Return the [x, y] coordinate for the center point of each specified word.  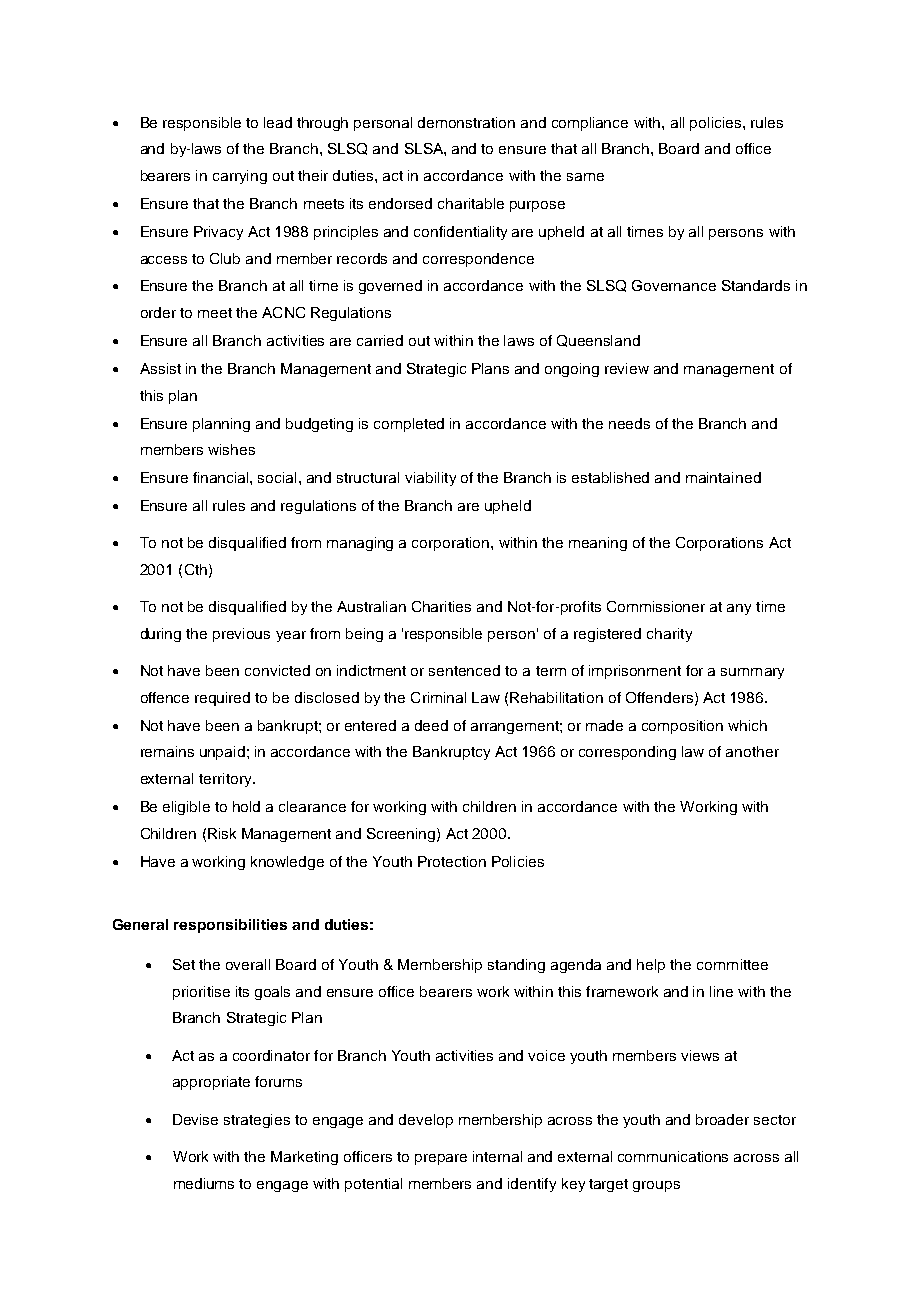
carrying [240, 177]
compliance [590, 124]
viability [430, 479]
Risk [222, 833]
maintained [723, 477]
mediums [204, 1183]
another [752, 751]
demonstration [466, 122]
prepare [441, 1159]
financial [222, 477]
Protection [452, 861]
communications [673, 1156]
